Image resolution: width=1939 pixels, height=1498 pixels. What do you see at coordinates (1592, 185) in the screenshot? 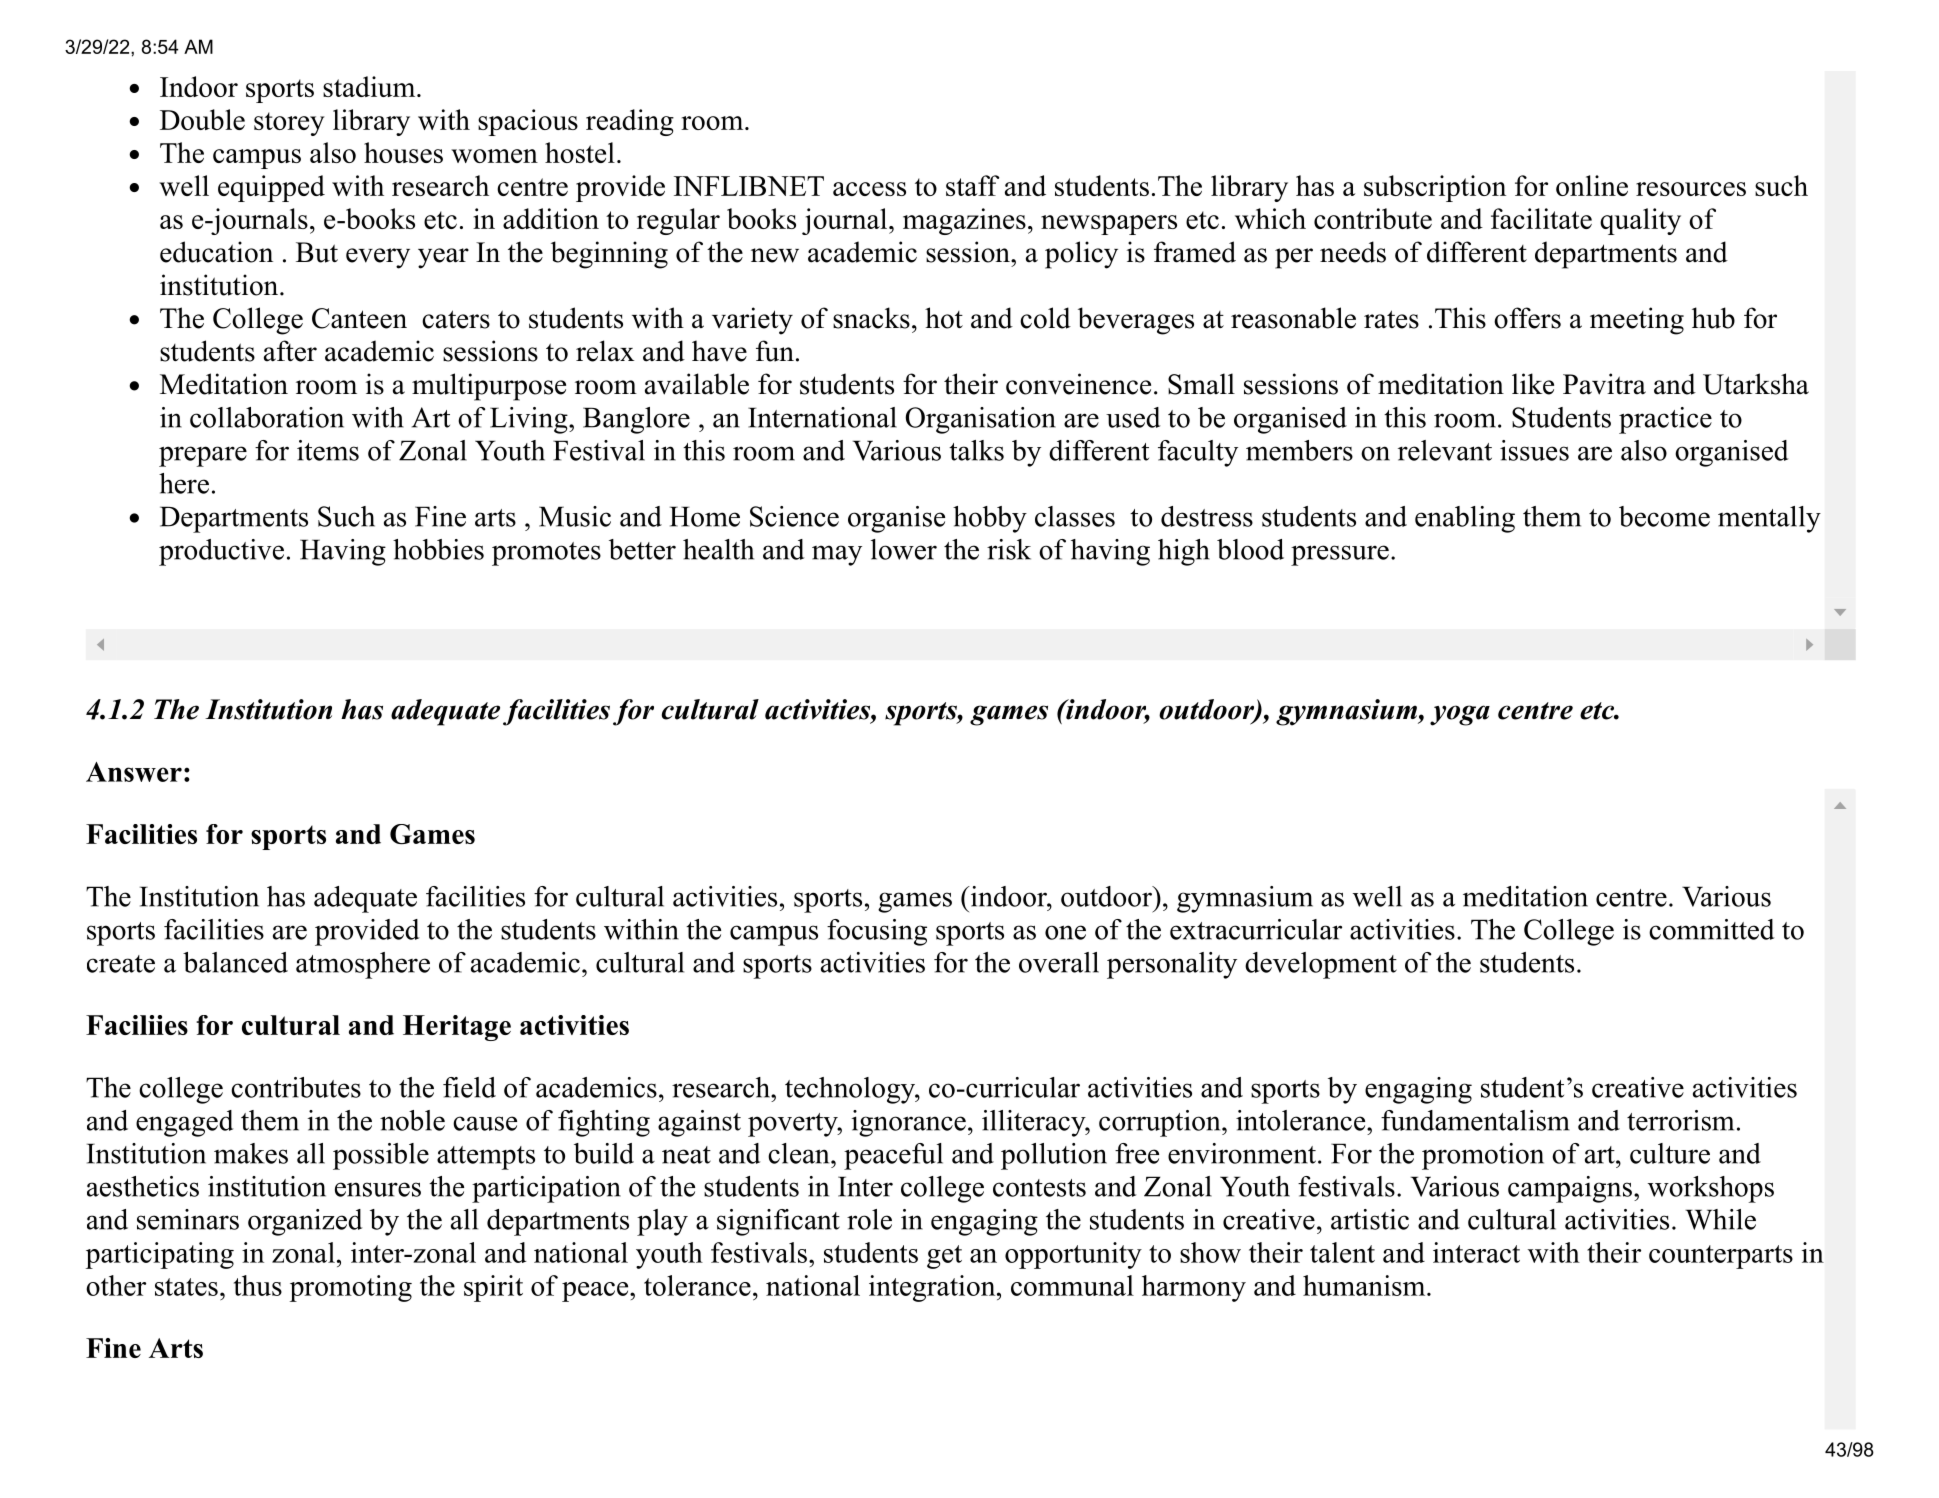
I see `online` at bounding box center [1592, 185].
